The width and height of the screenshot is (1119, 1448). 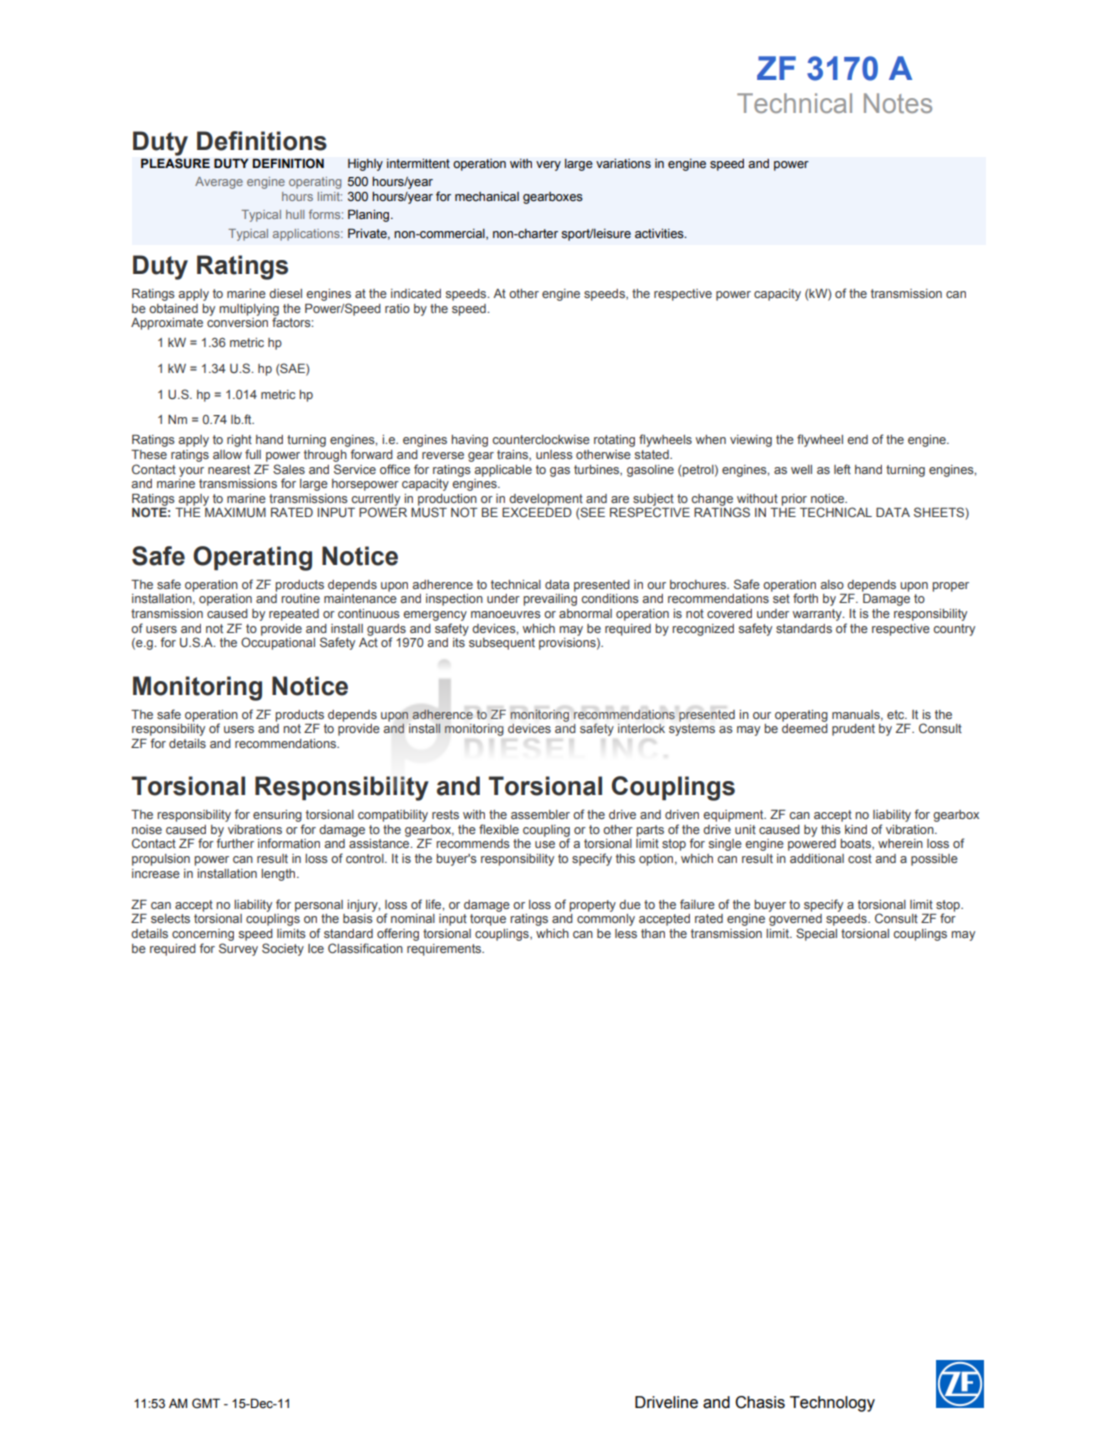 What do you see at coordinates (238, 949) in the screenshot?
I see `Survey` at bounding box center [238, 949].
